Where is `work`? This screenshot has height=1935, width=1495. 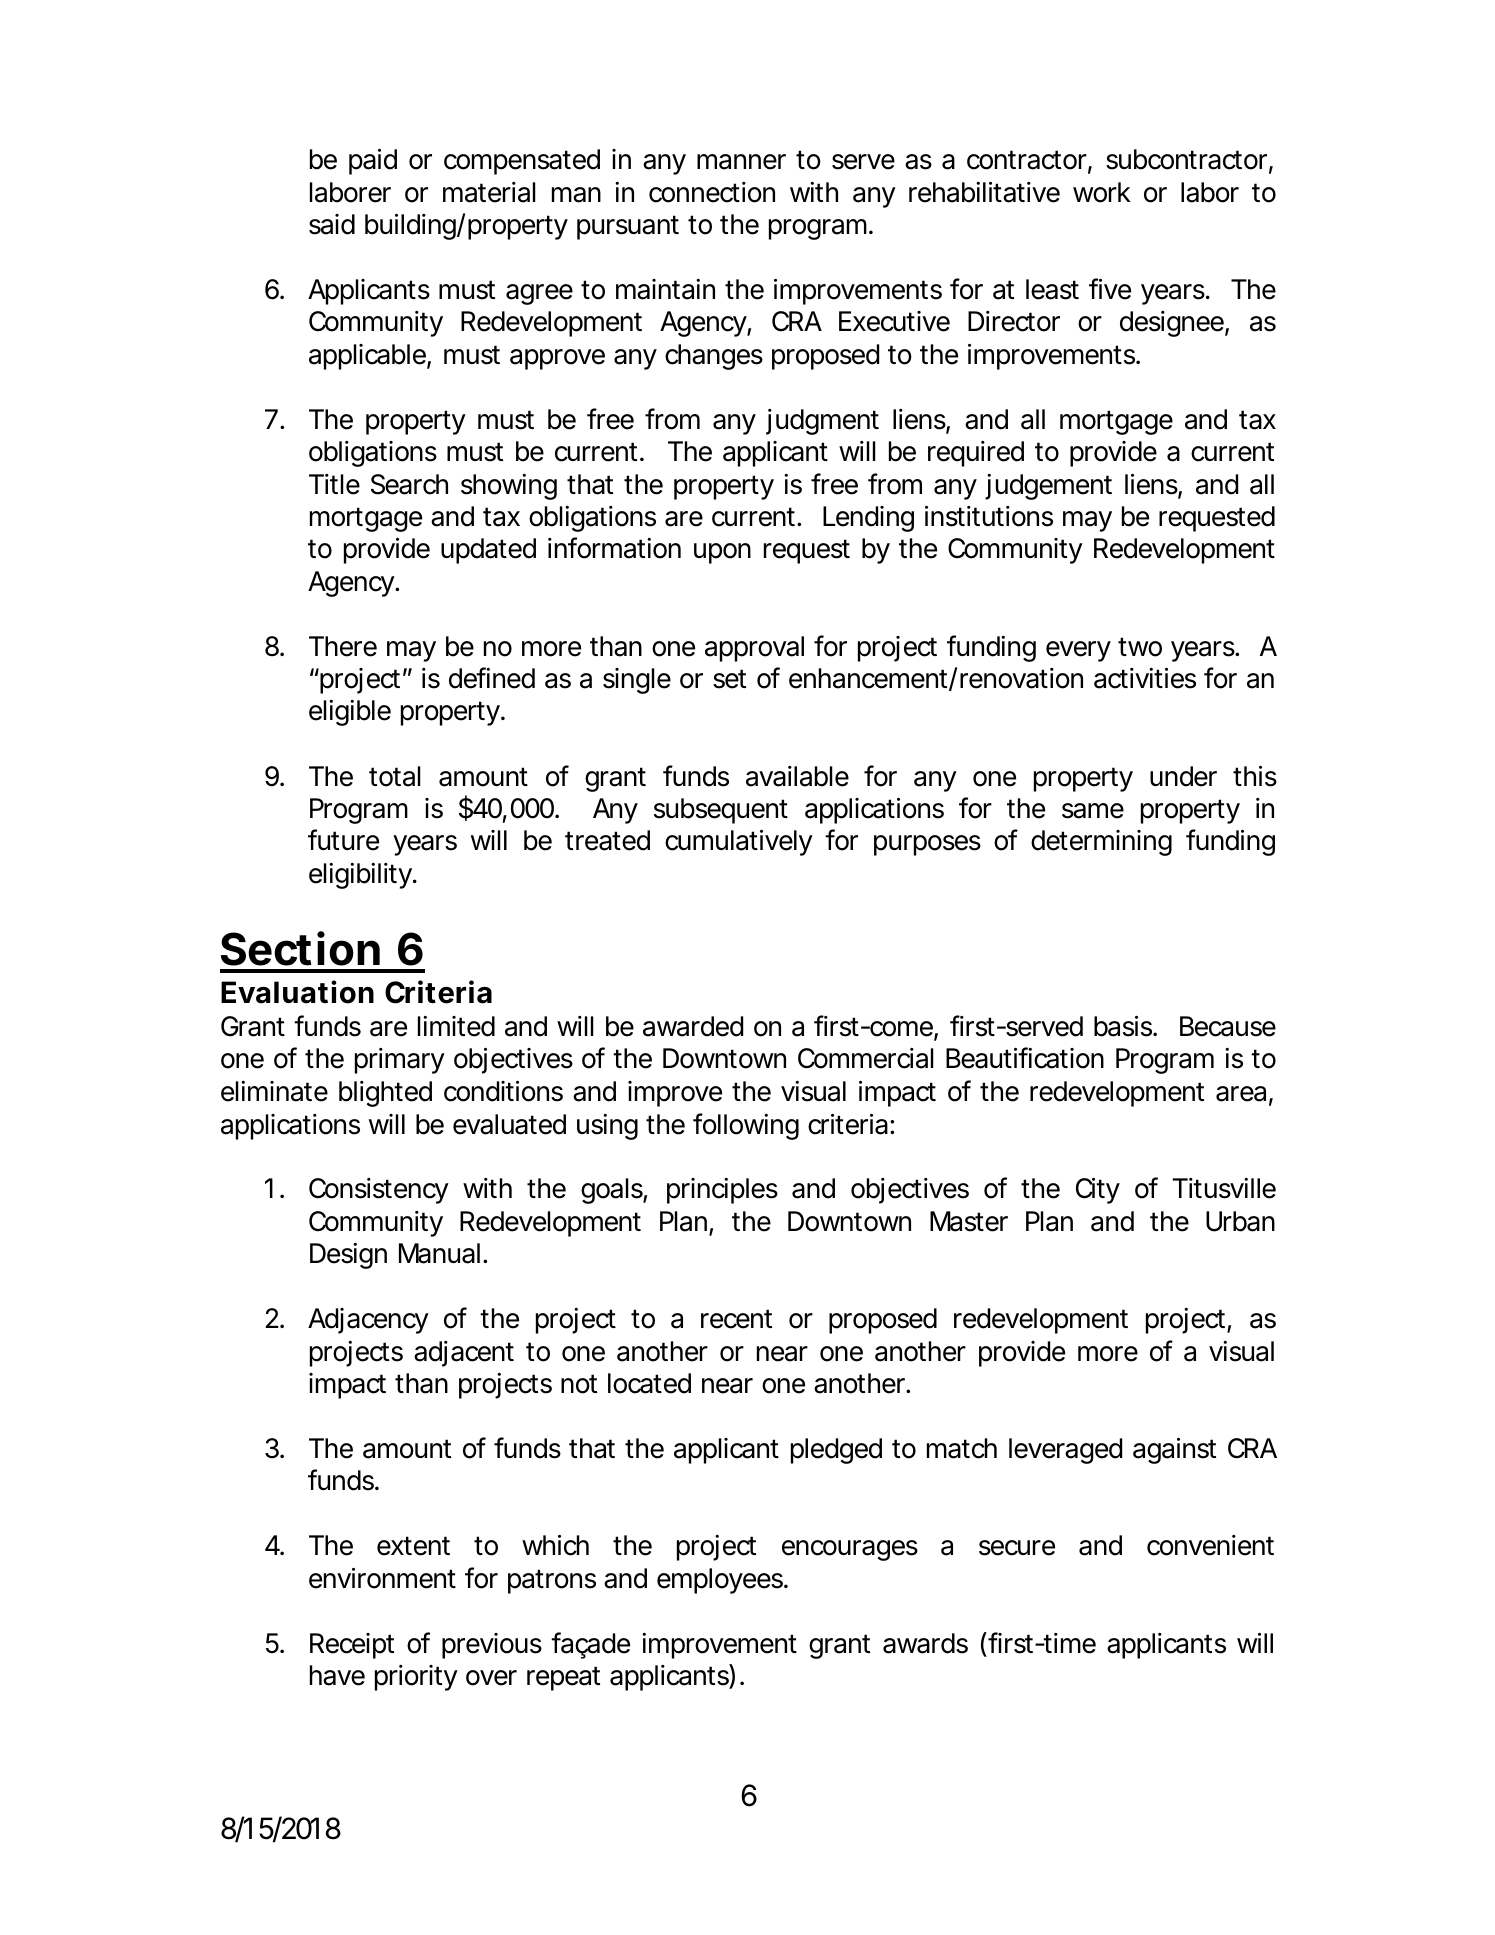 work is located at coordinates (1102, 192).
